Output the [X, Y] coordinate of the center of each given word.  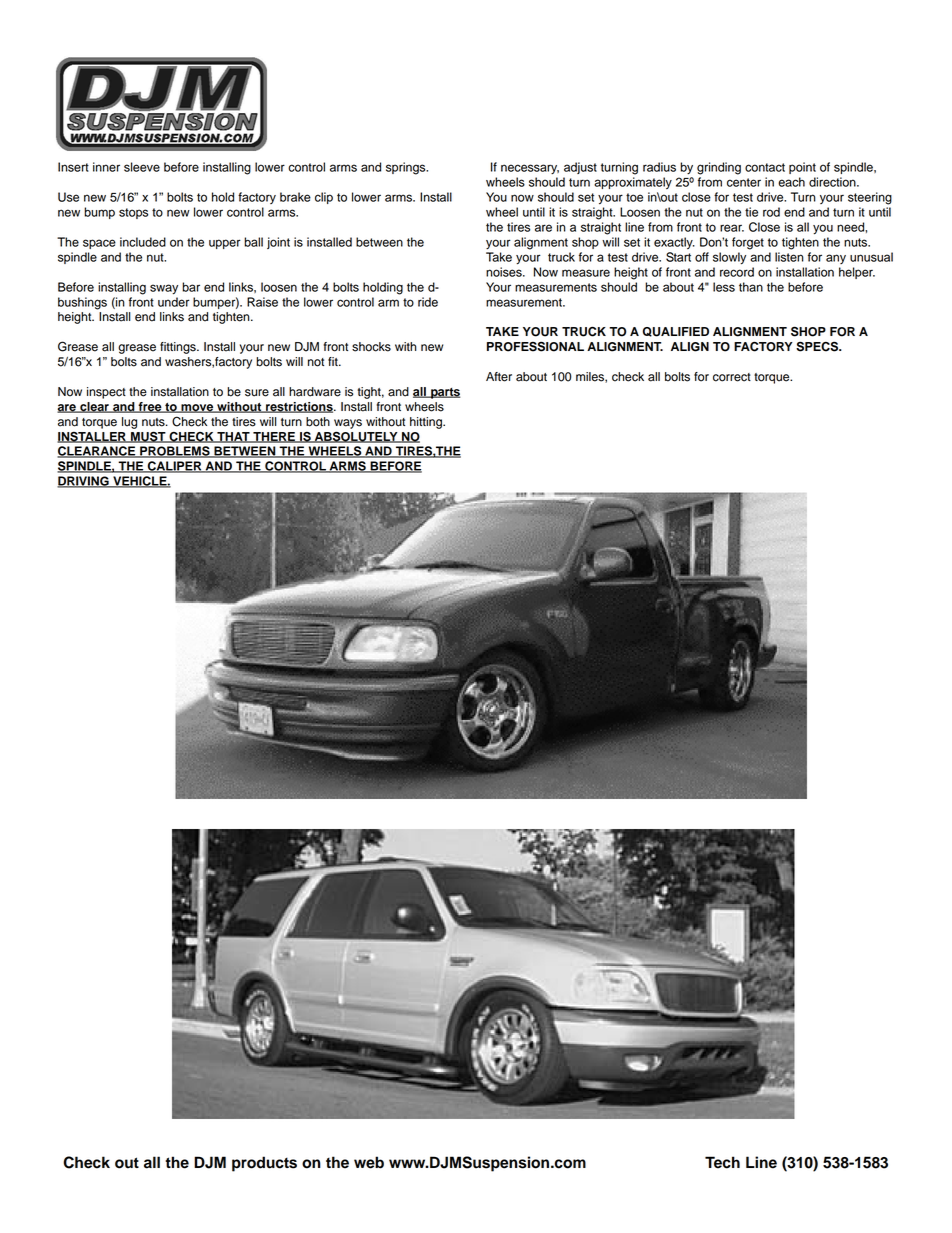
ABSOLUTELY [356, 437]
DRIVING [84, 482]
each [791, 182]
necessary [530, 169]
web [369, 1162]
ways [348, 424]
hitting [427, 423]
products [264, 1164]
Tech [722, 1162]
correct [732, 377]
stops [133, 213]
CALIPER [175, 467]
